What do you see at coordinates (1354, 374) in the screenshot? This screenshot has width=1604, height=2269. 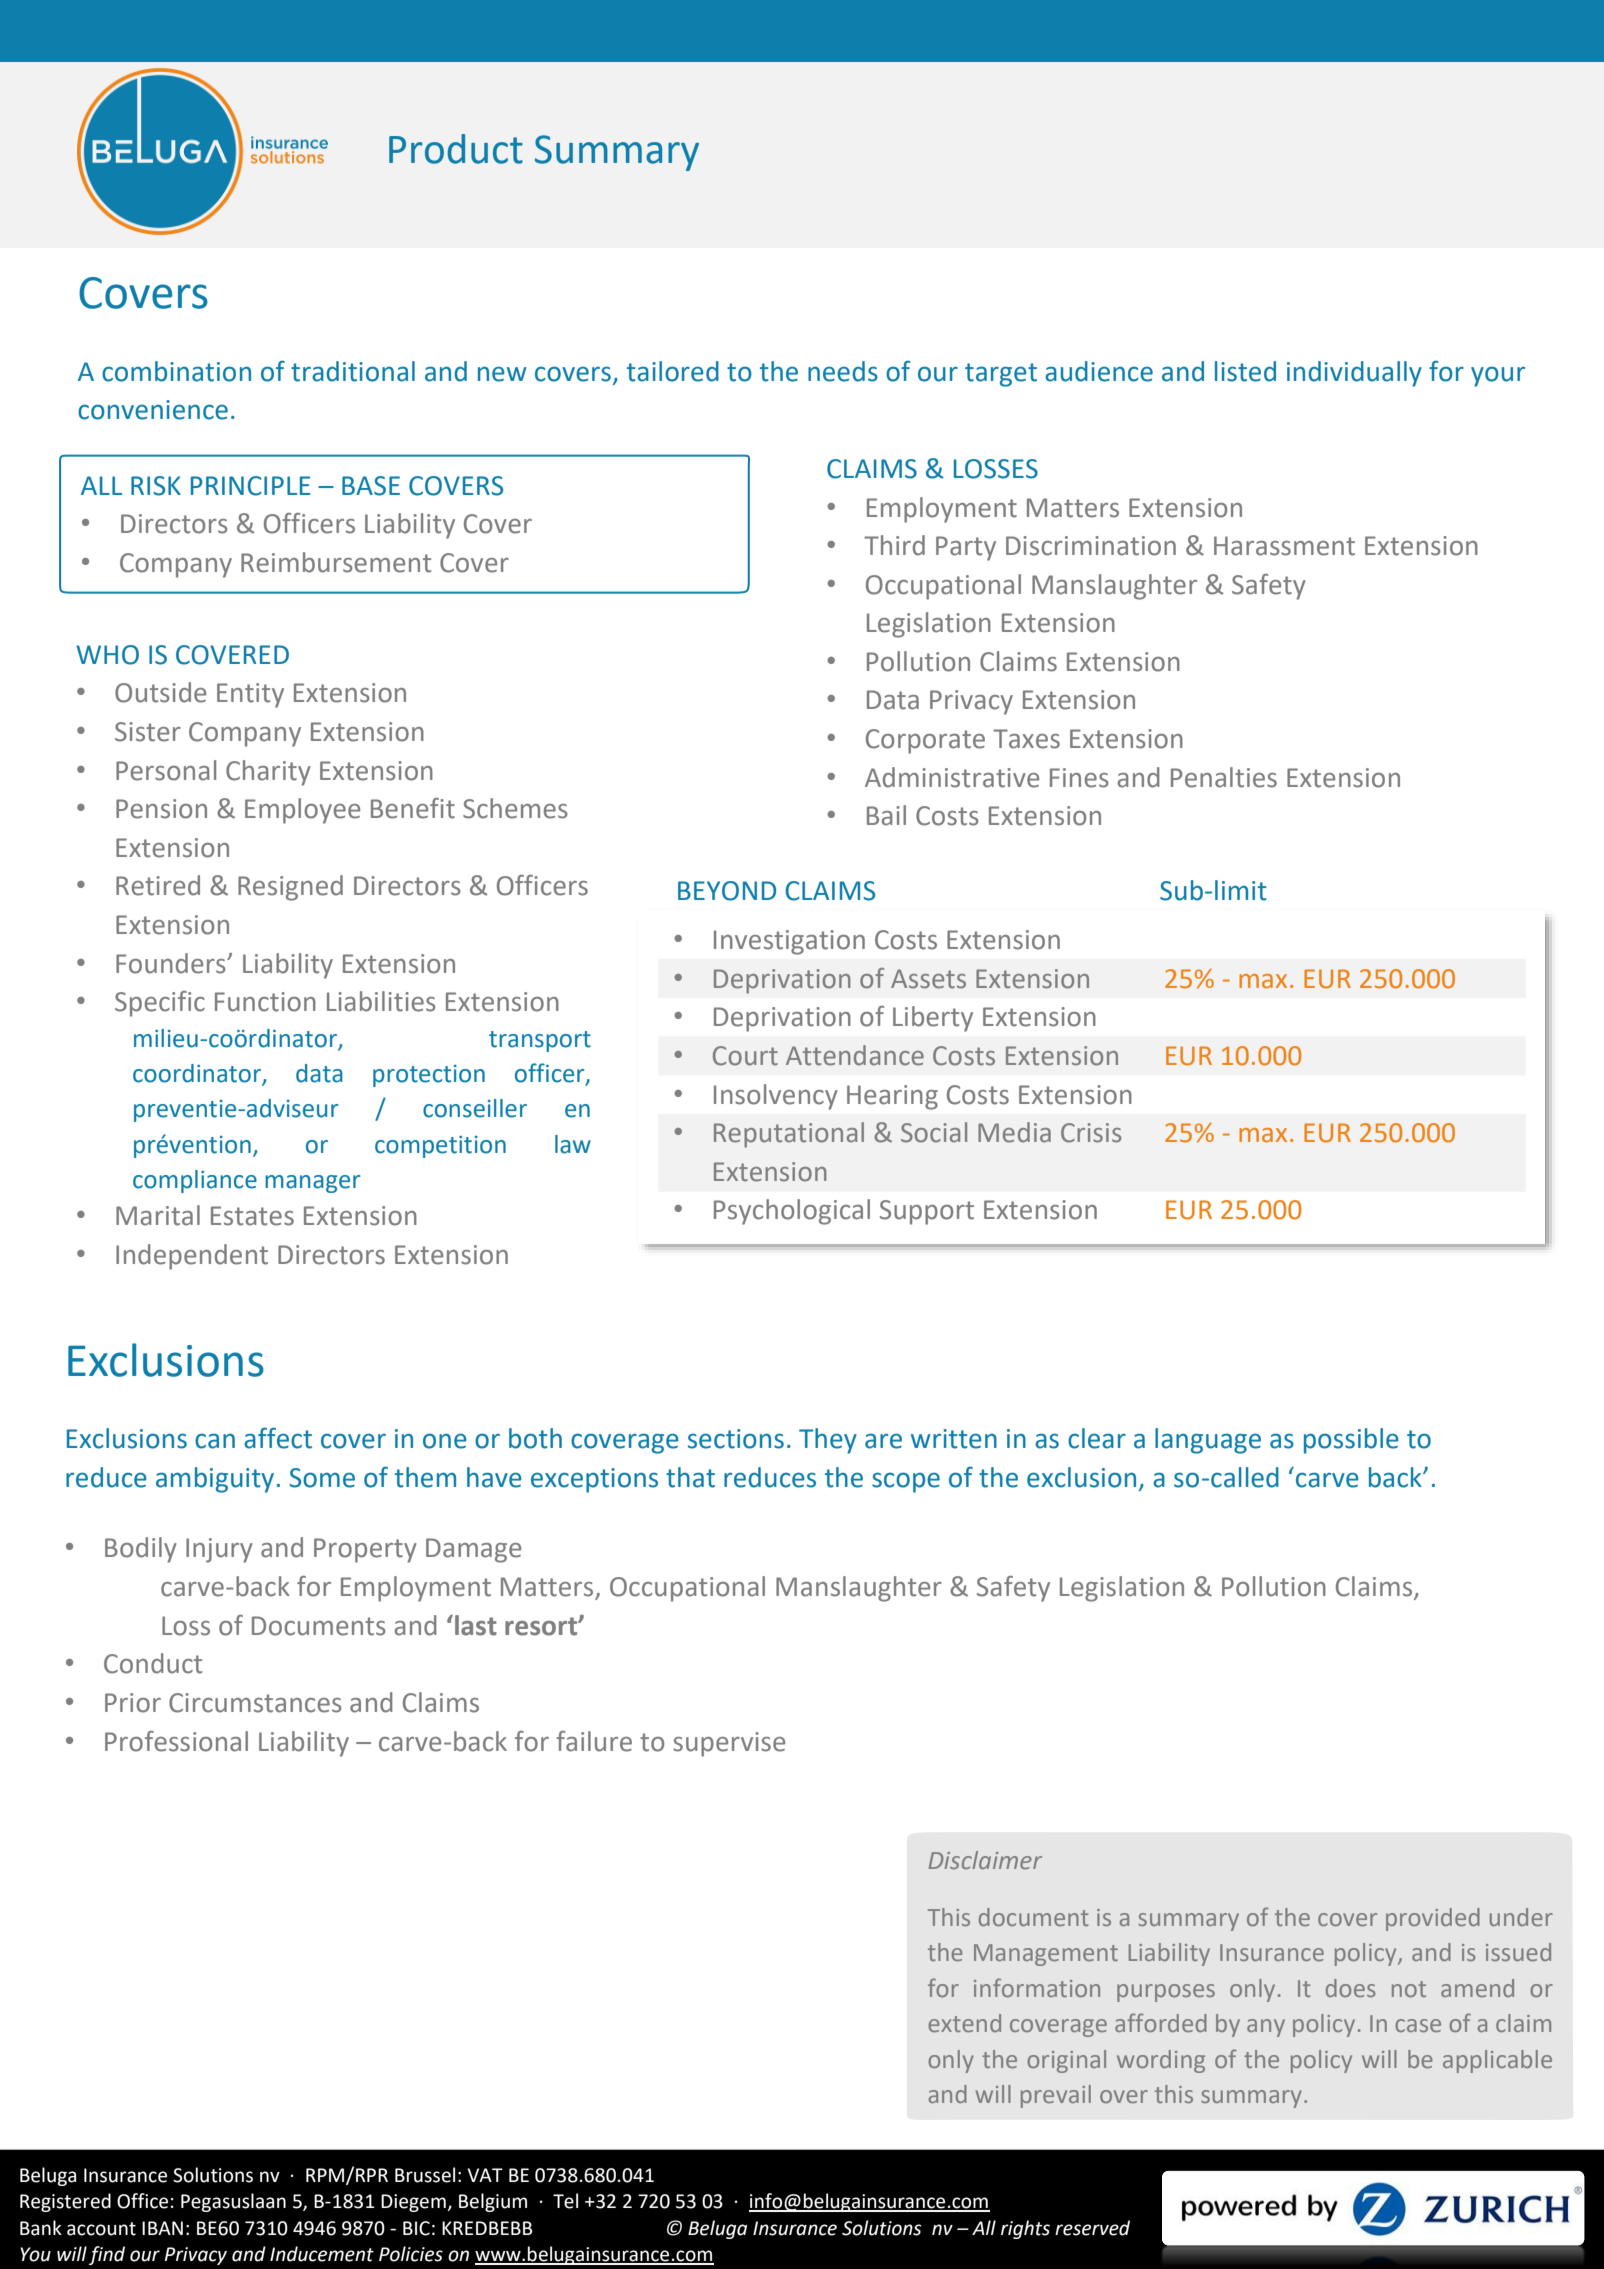 I see `individually` at bounding box center [1354, 374].
